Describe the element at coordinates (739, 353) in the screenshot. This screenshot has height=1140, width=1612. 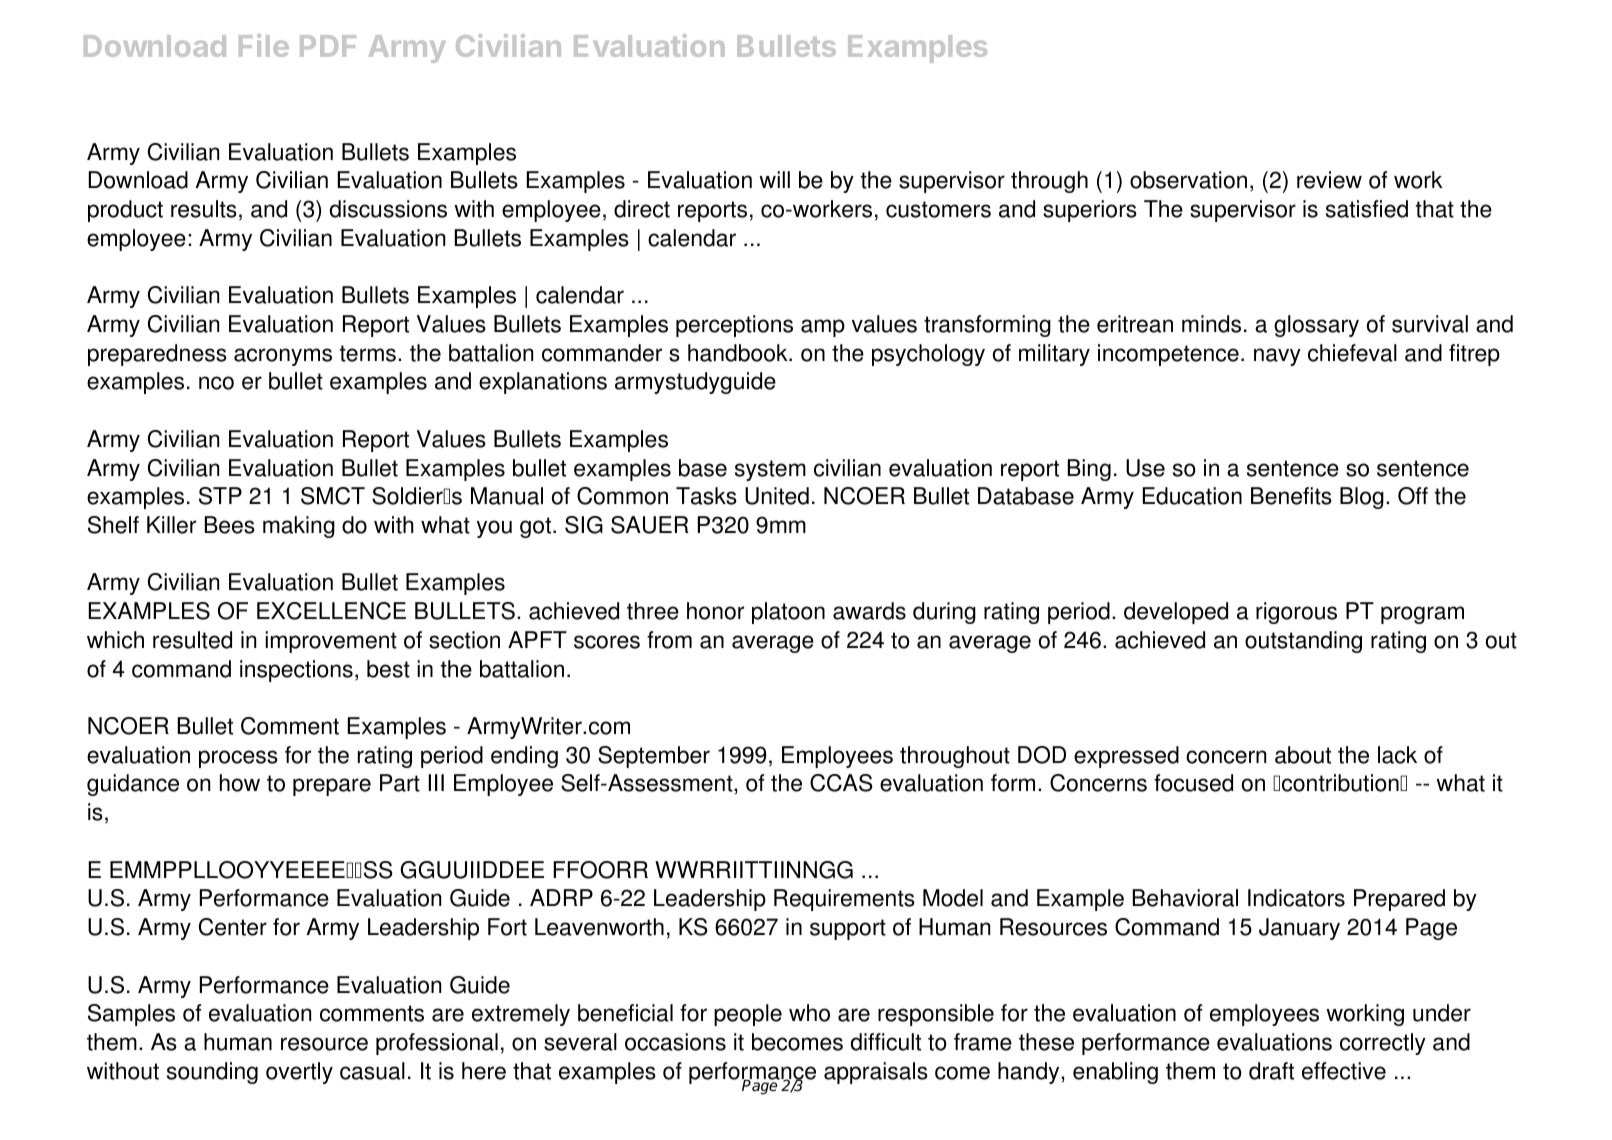
I see `handbook` at that location.
